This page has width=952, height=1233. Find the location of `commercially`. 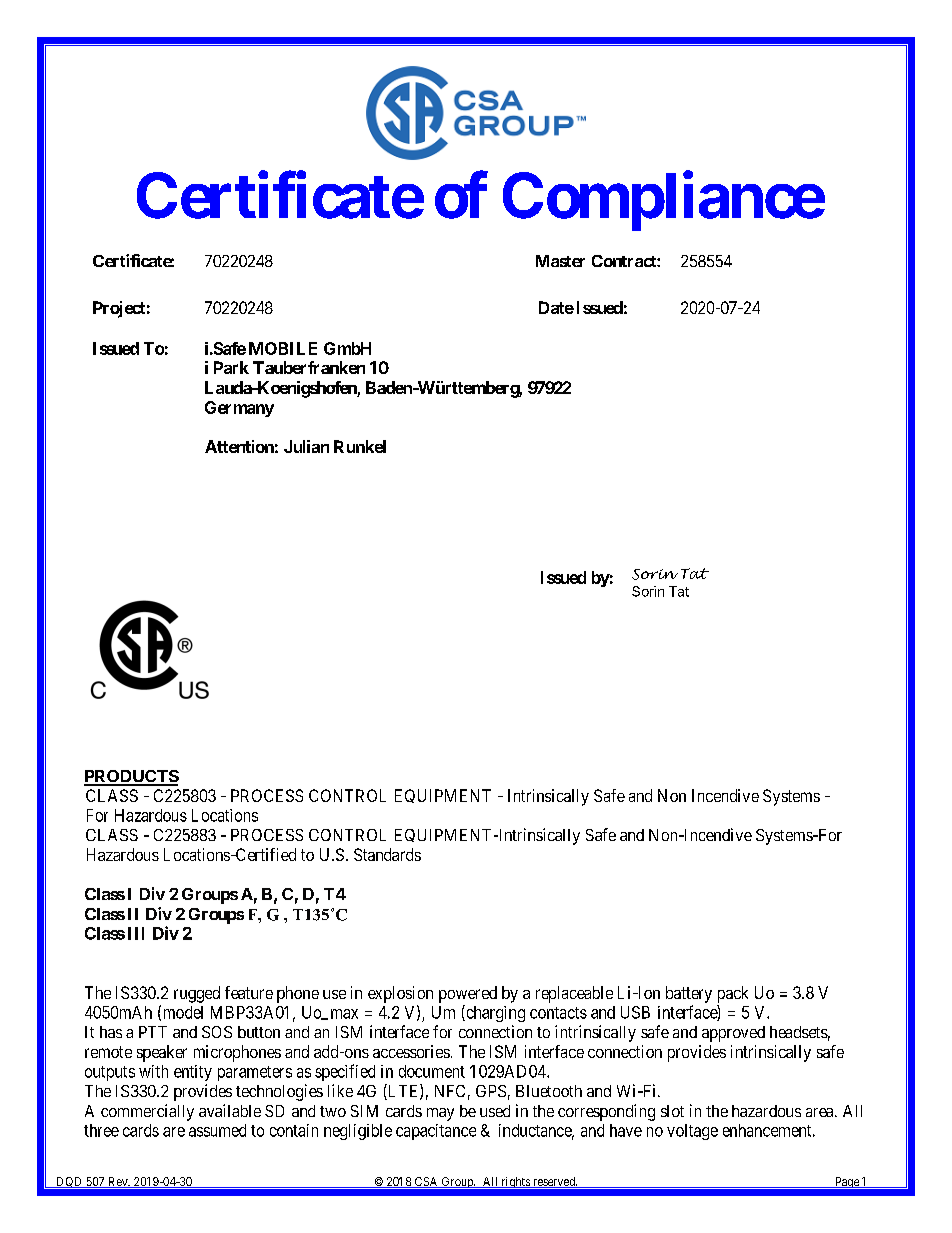

commercially is located at coordinates (147, 1112).
